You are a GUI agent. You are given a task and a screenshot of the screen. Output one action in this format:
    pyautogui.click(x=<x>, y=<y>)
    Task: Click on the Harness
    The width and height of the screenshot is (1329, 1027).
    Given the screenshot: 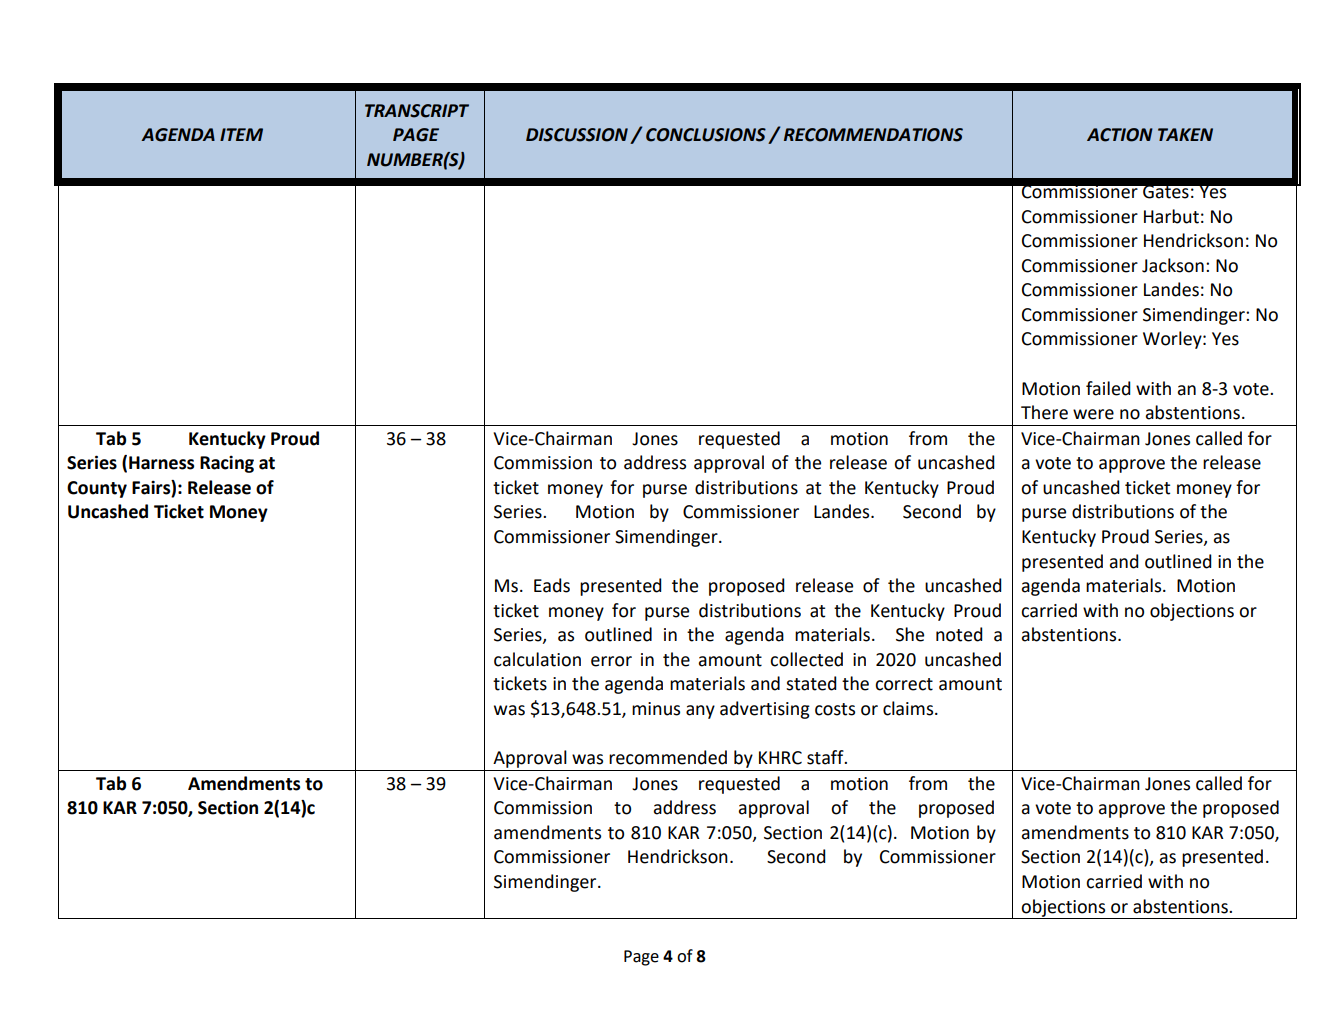 What is the action you would take?
    pyautogui.click(x=161, y=463)
